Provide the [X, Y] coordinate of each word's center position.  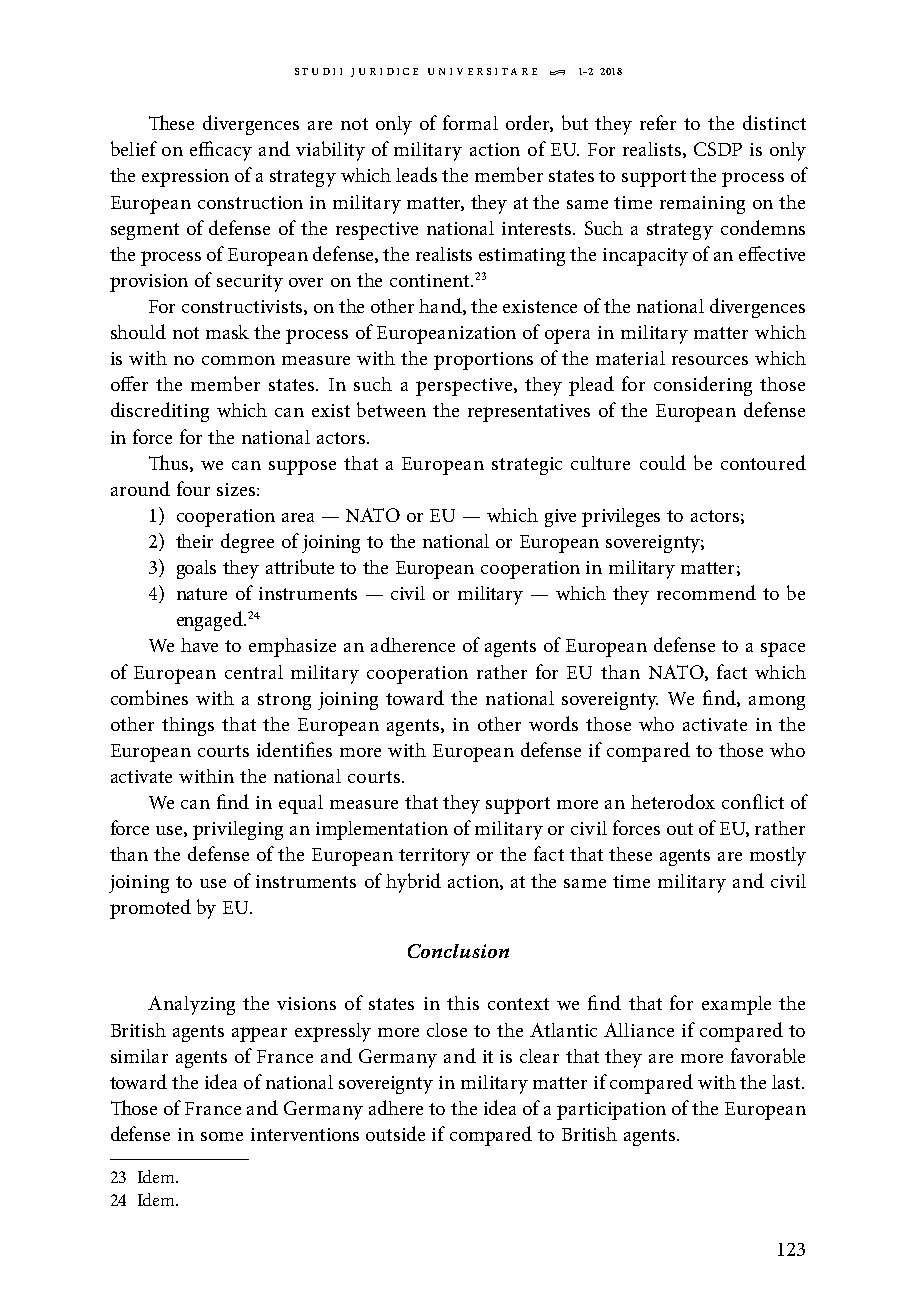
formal [470, 122]
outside [395, 1133]
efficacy [221, 151]
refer [658, 122]
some [222, 1136]
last [788, 1082]
